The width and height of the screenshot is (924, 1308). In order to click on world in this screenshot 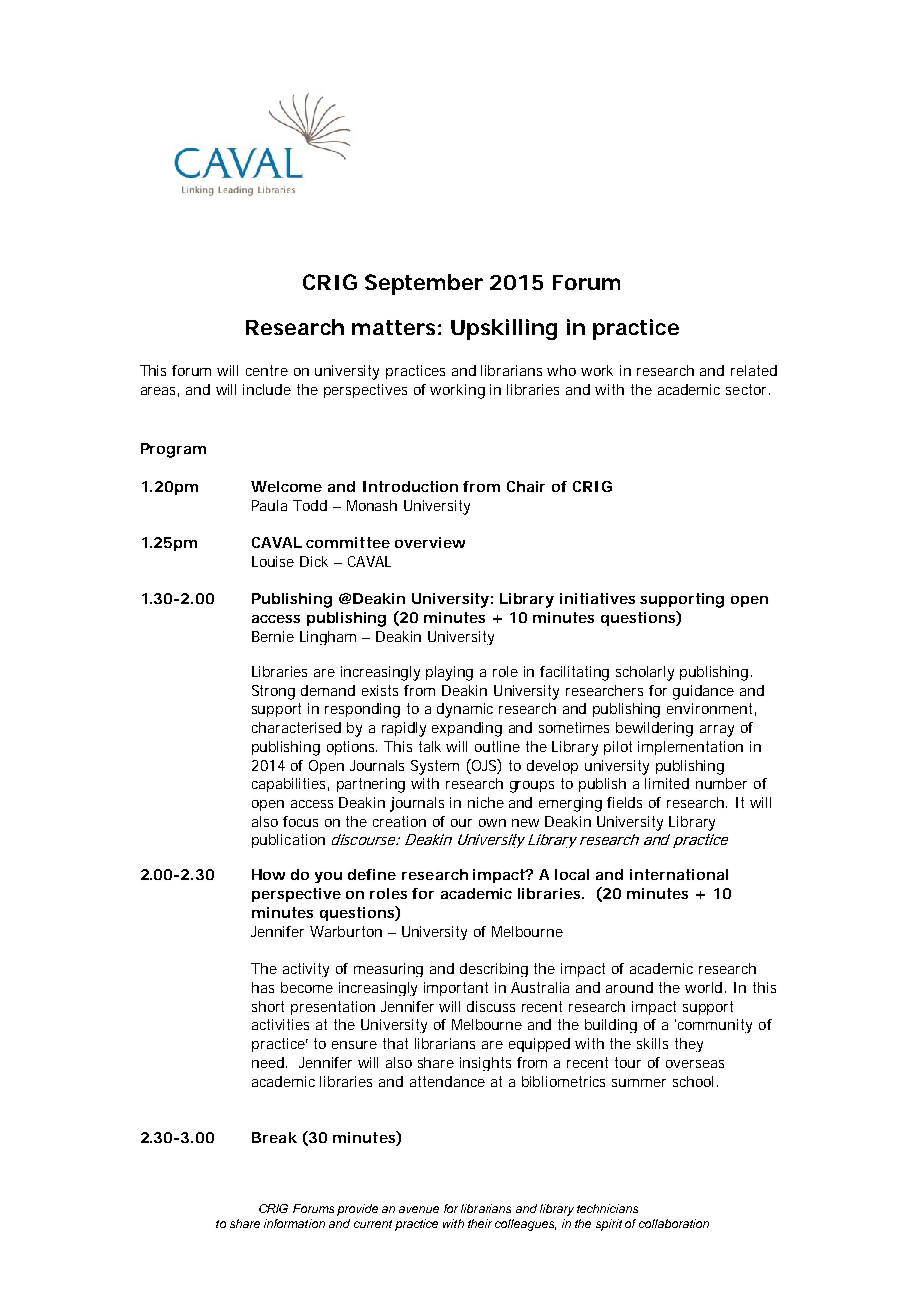, I will do `click(705, 987)`.
